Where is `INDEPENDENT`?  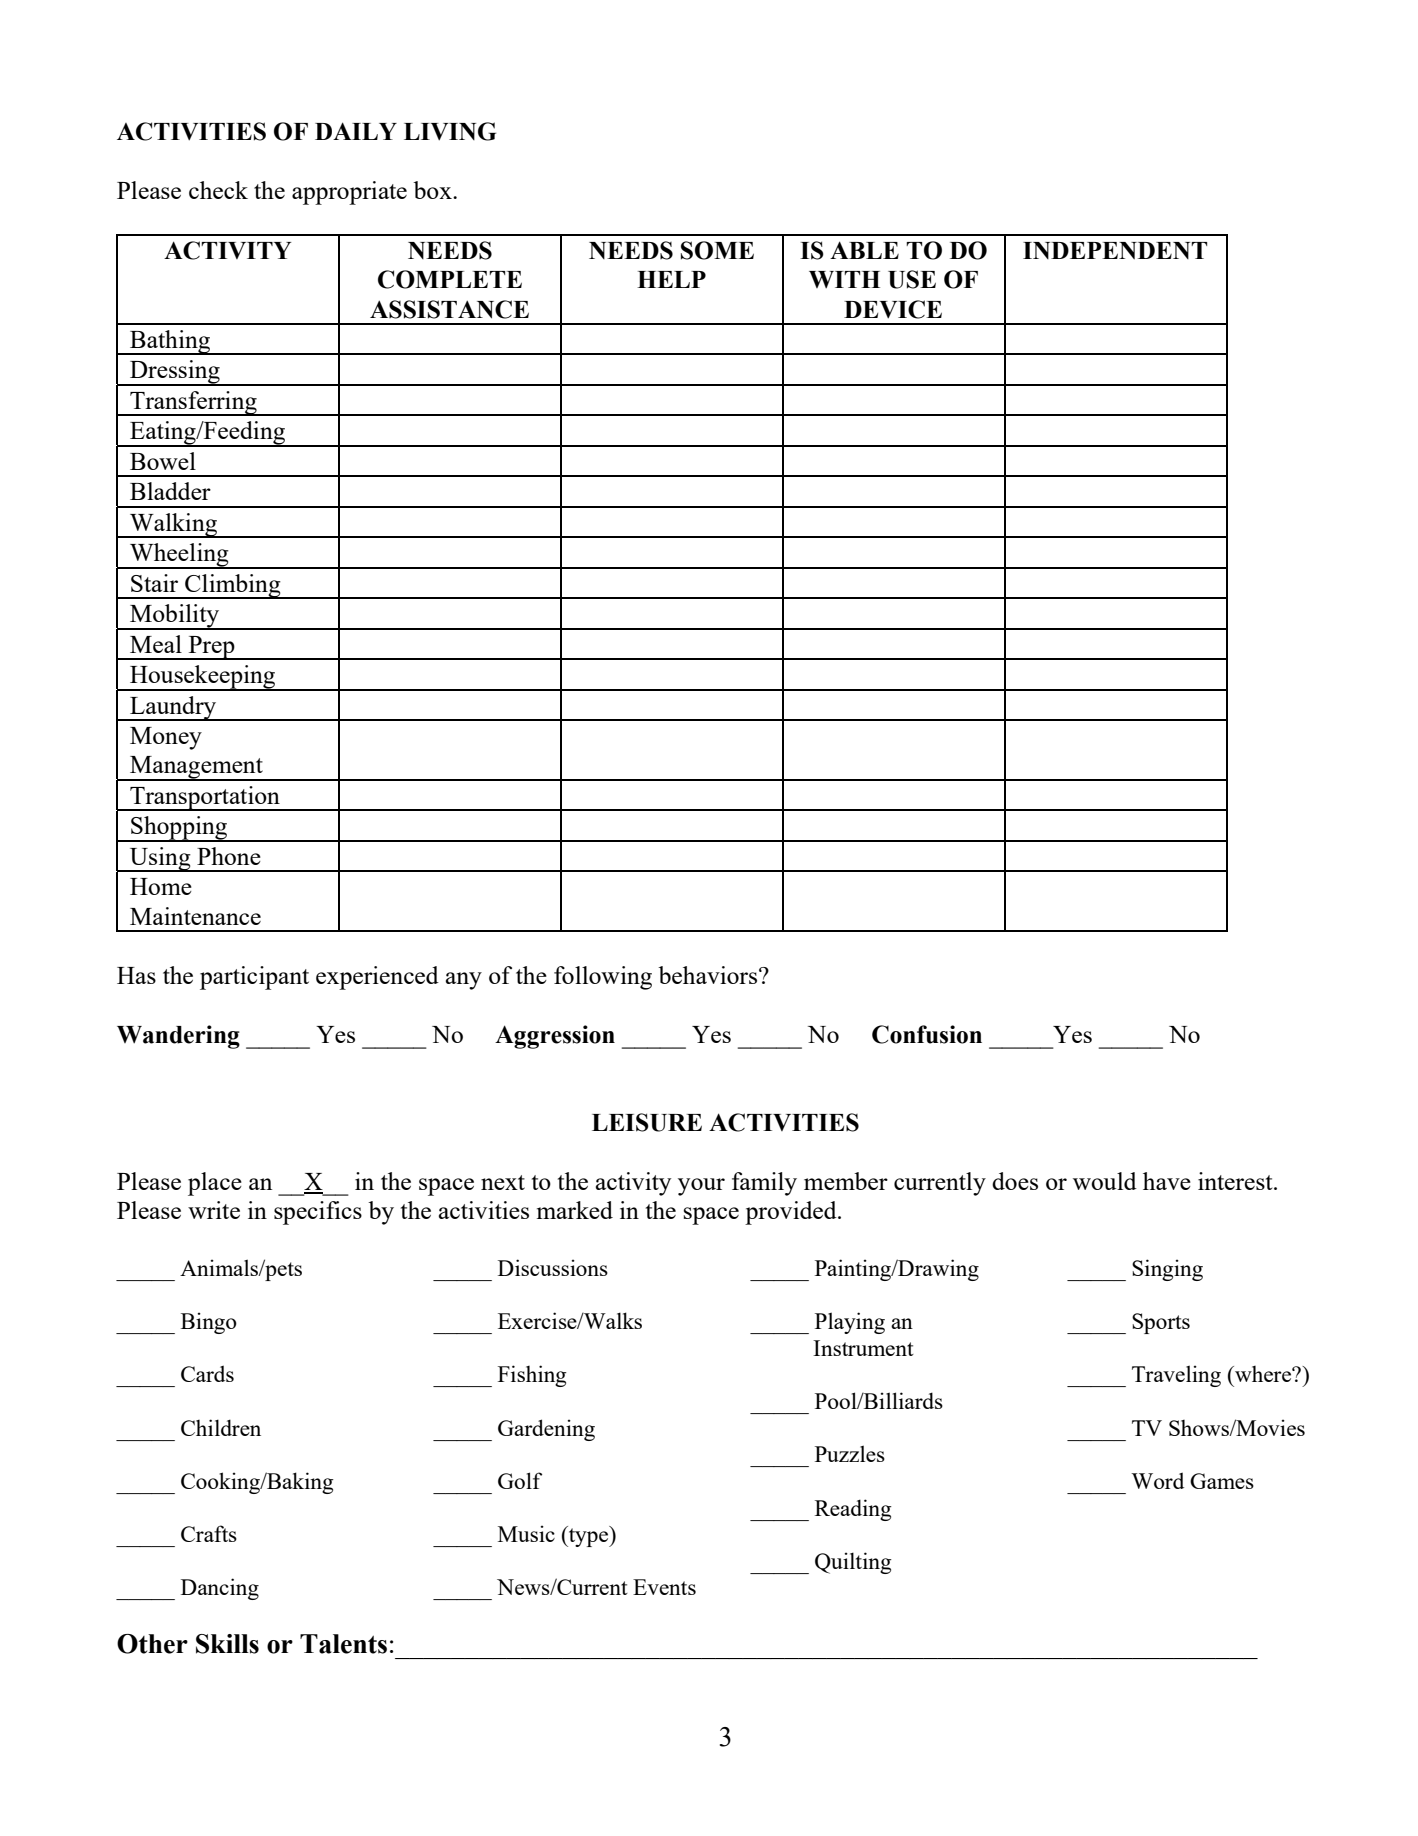
INDEPENDENT is located at coordinates (1115, 251).
